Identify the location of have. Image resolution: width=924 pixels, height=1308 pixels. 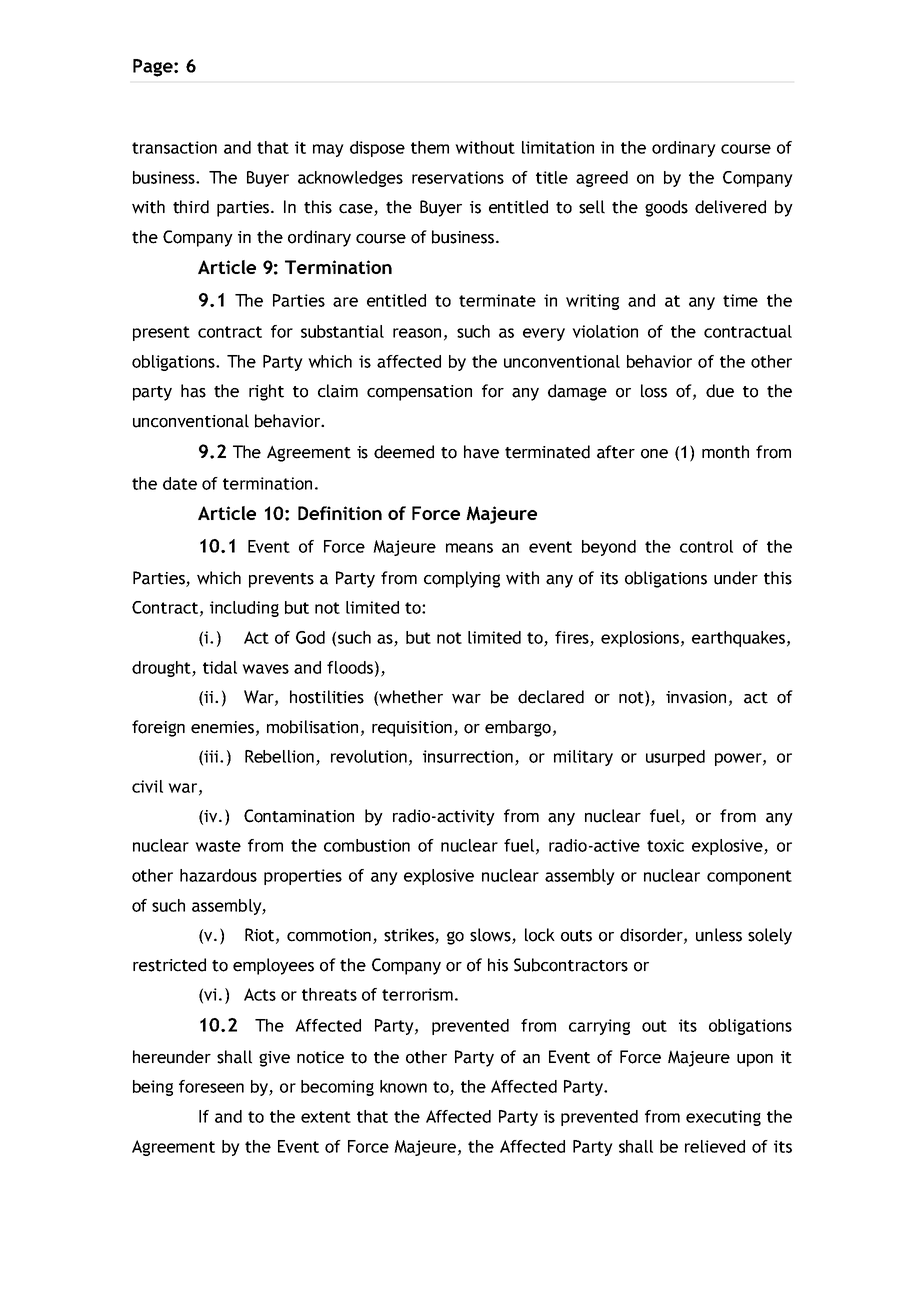
(481, 452).
